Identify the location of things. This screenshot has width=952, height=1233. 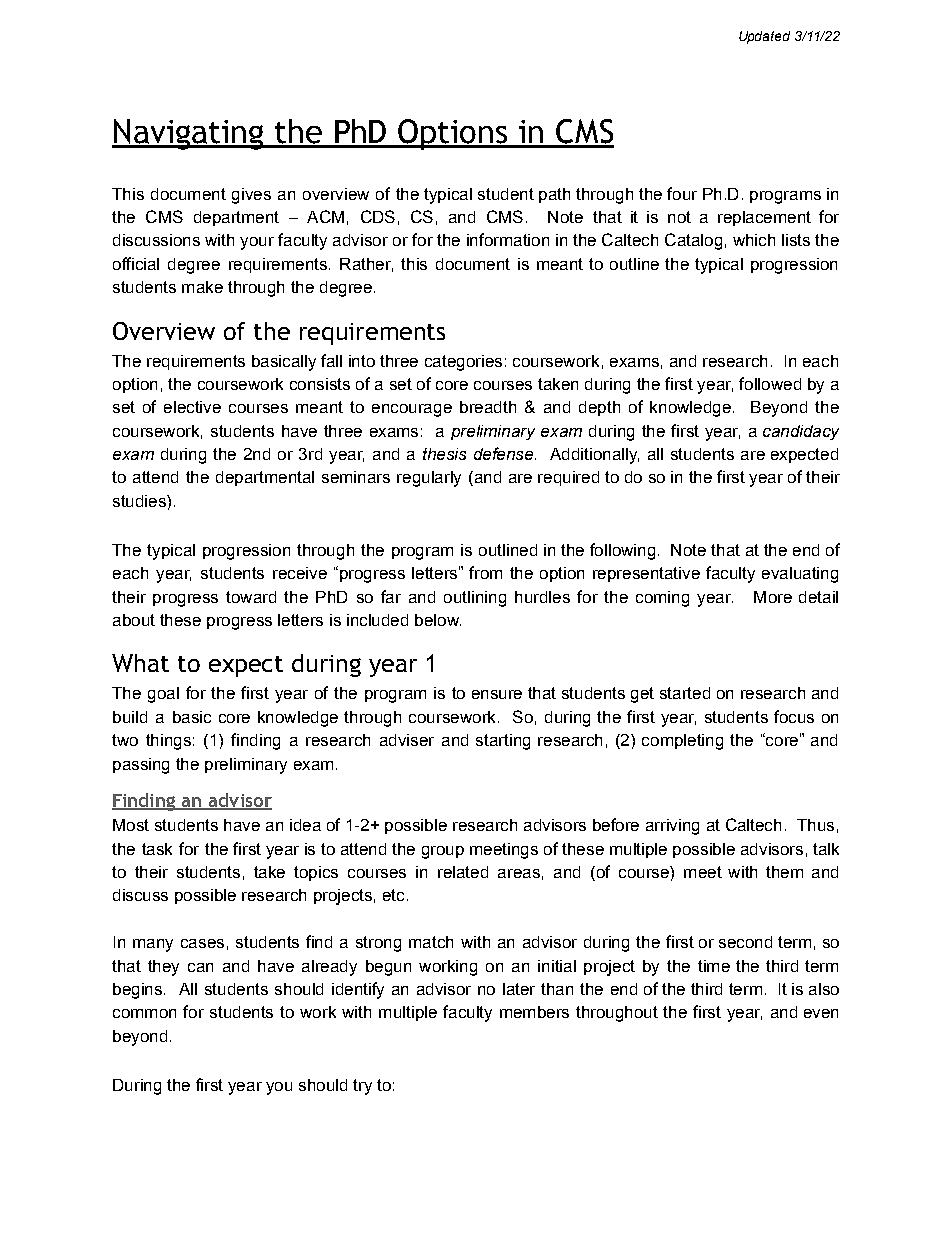
(168, 742).
